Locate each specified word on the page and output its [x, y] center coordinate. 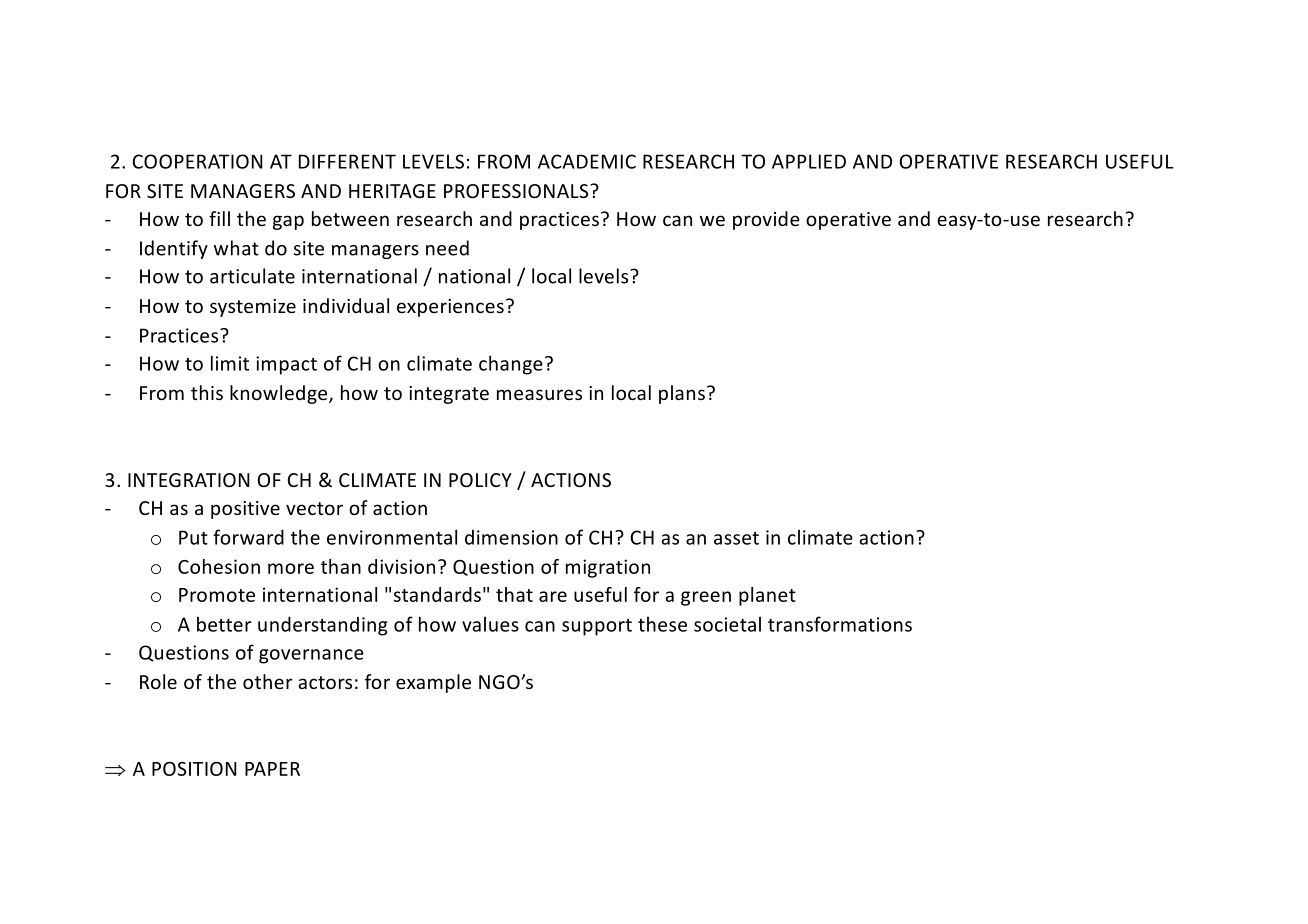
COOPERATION [197, 161]
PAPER [272, 769]
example [433, 683]
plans [682, 394]
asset [736, 538]
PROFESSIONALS [517, 191]
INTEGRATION [189, 480]
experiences [450, 308]
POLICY [480, 480]
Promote [217, 595]
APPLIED [809, 161]
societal [727, 624]
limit [230, 363]
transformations [840, 624]
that [514, 594]
